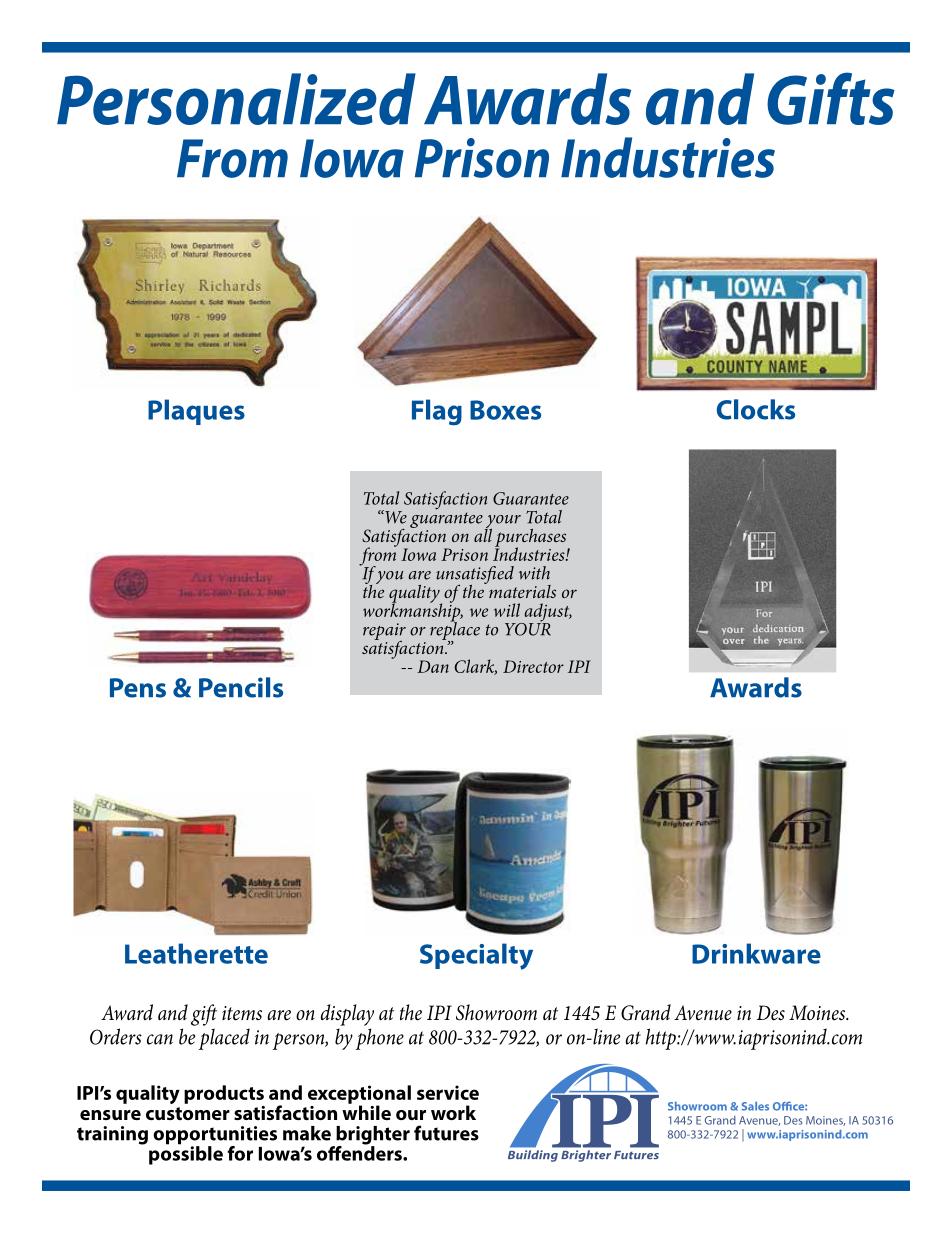  What do you see at coordinates (446, 1133) in the screenshot?
I see `futures` at bounding box center [446, 1133].
